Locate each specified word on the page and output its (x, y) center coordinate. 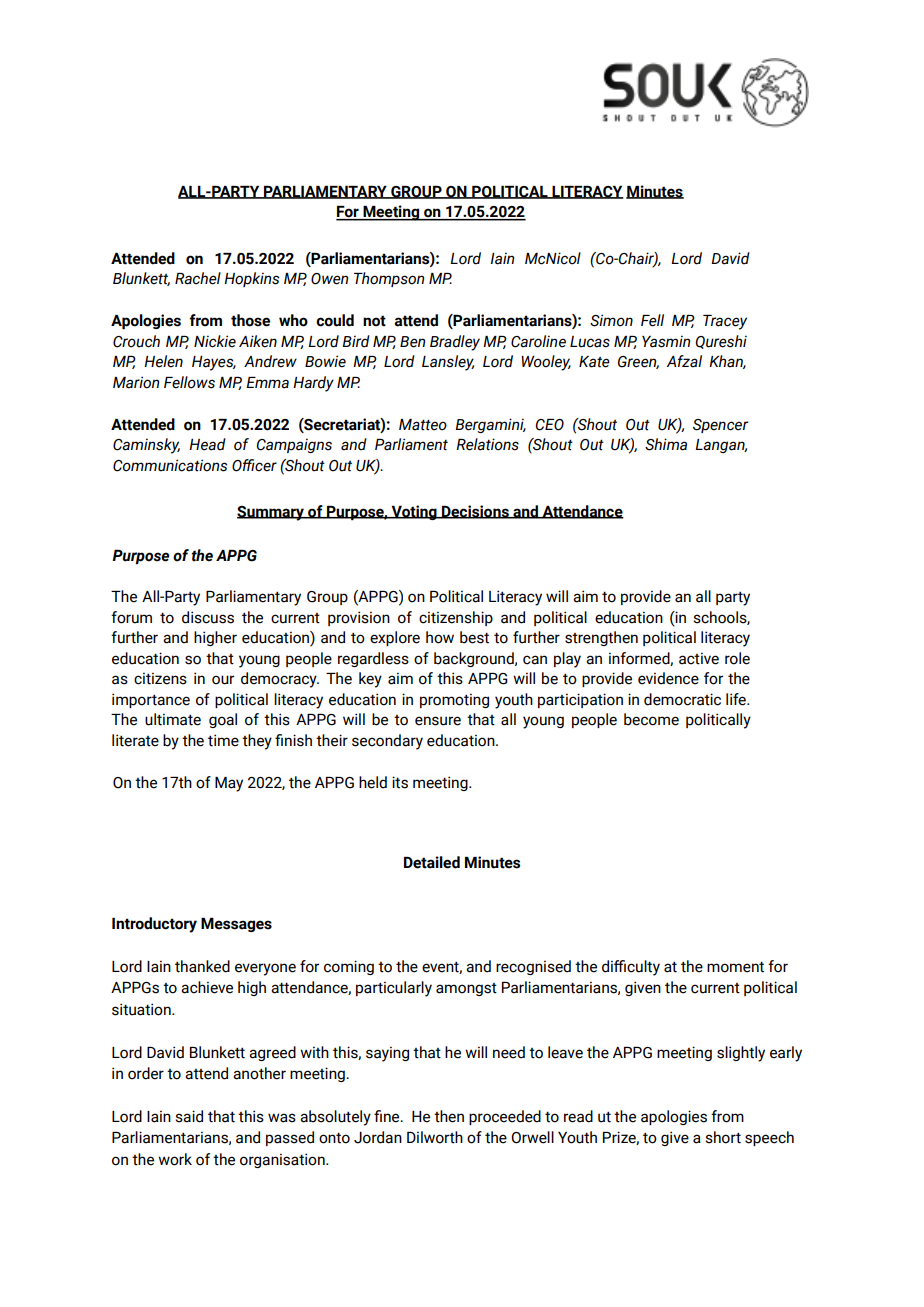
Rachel (198, 278)
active (699, 658)
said (189, 1116)
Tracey (725, 322)
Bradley (455, 343)
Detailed (432, 862)
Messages (236, 925)
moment (735, 967)
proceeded (505, 1117)
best (474, 637)
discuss (208, 617)
